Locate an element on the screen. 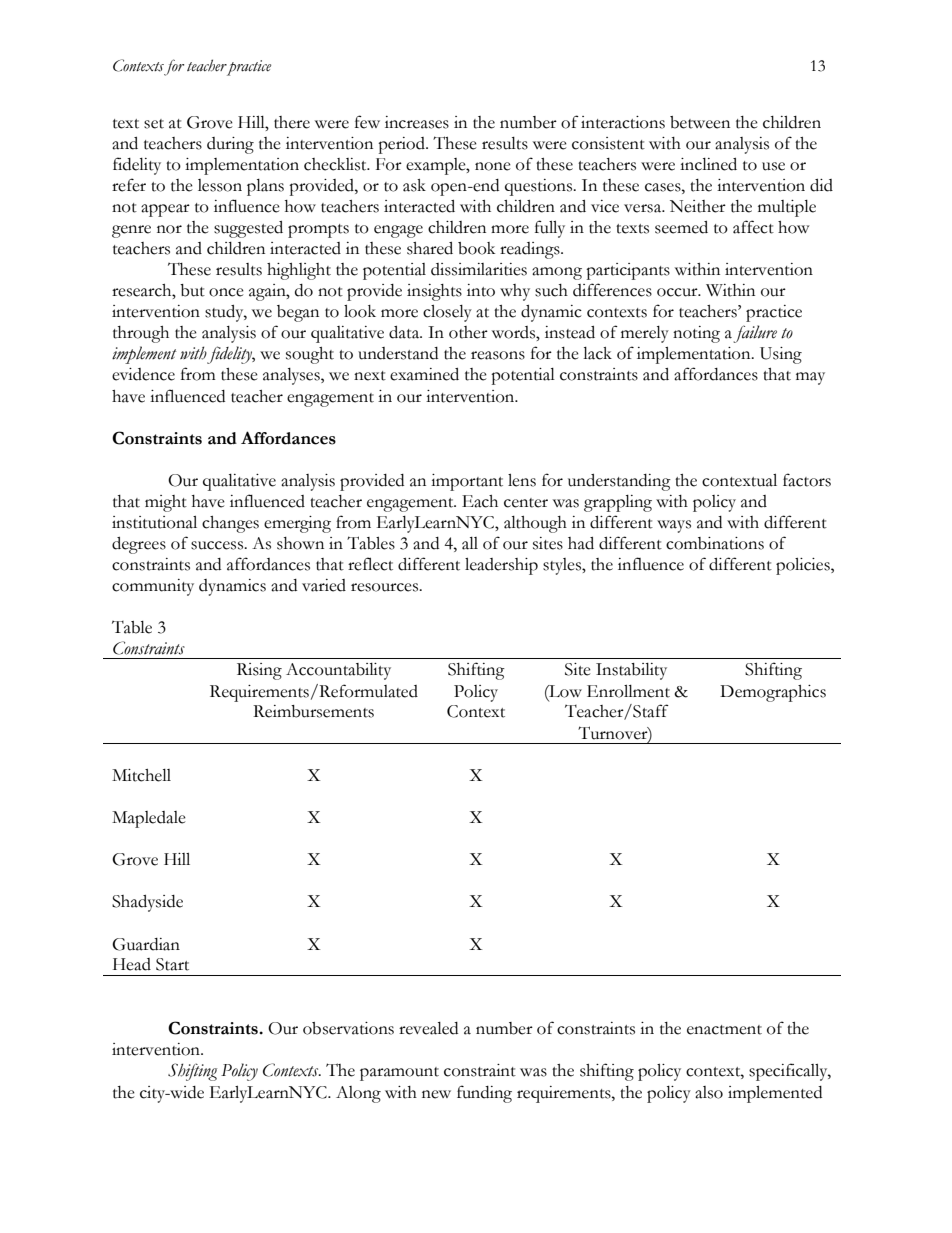 This screenshot has height=1233, width=952. none is located at coordinates (493, 166).
